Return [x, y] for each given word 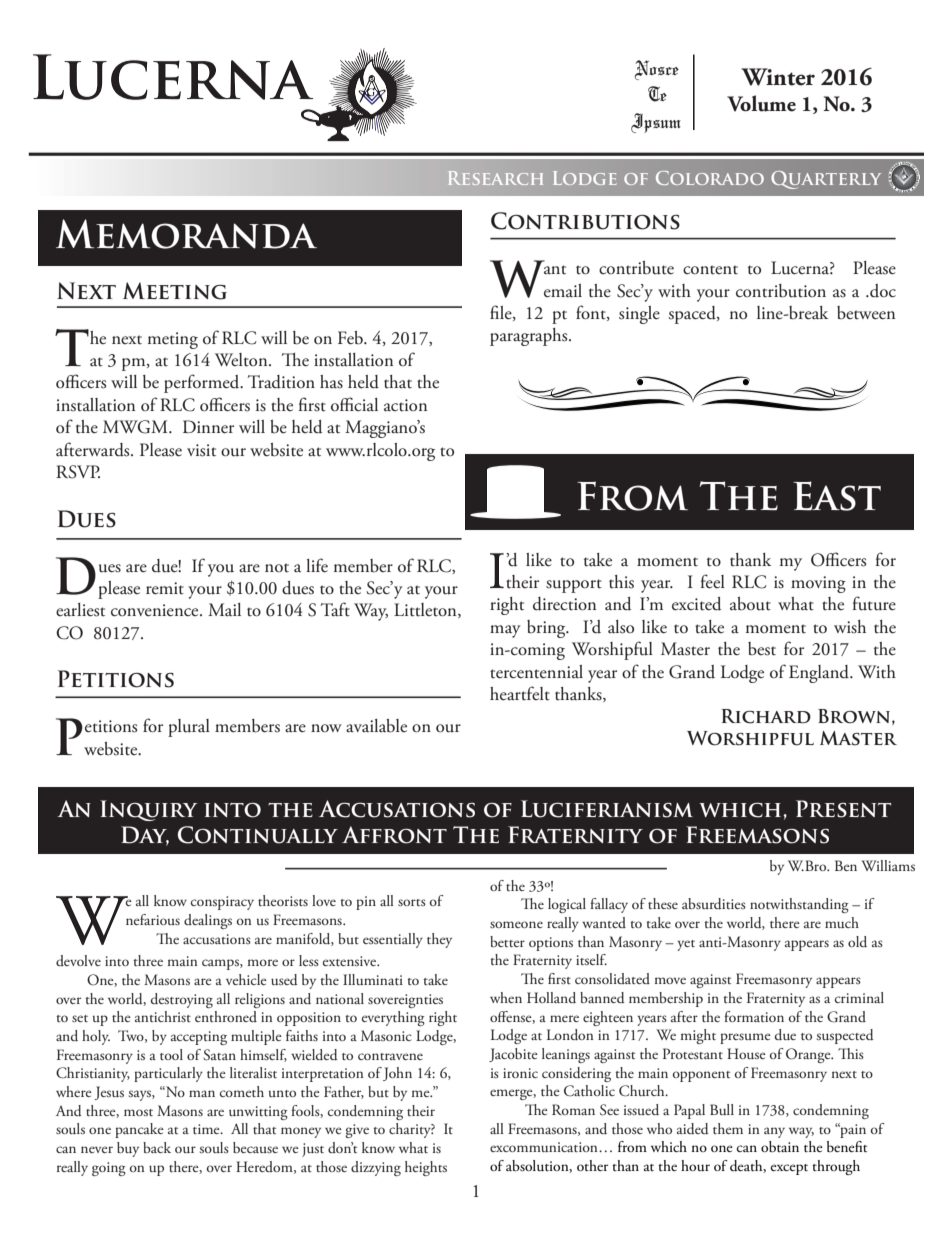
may [505, 631]
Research [496, 178]
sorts [412, 902]
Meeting [175, 291]
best [762, 649]
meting [173, 340]
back [157, 1147]
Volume [761, 103]
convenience [156, 610]
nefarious [153, 919]
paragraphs [530, 337]
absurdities [714, 904]
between [866, 313]
